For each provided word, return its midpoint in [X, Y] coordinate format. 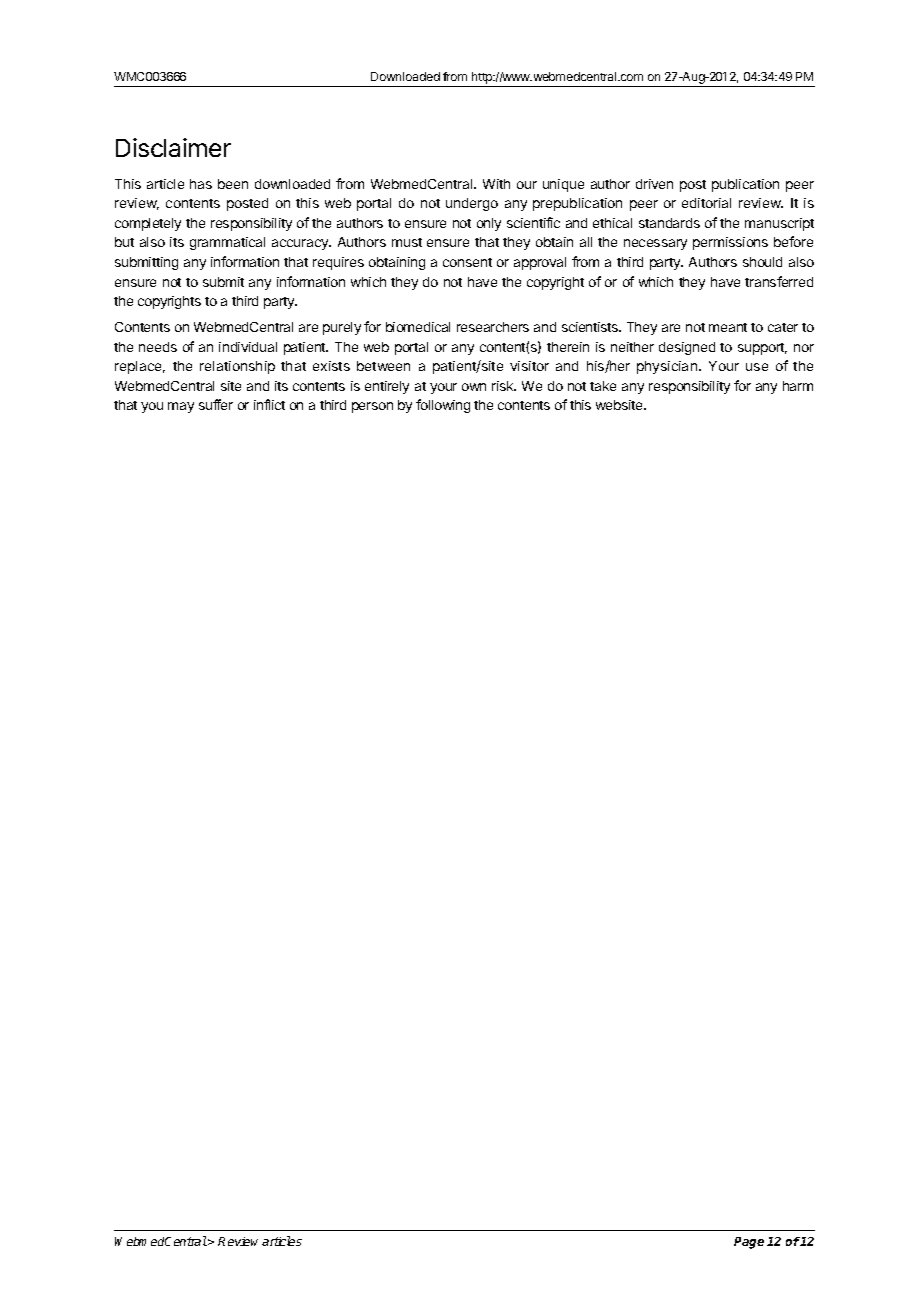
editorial [706, 203]
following [443, 406]
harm [798, 386]
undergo [472, 204]
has [201, 184]
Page [749, 1243]
